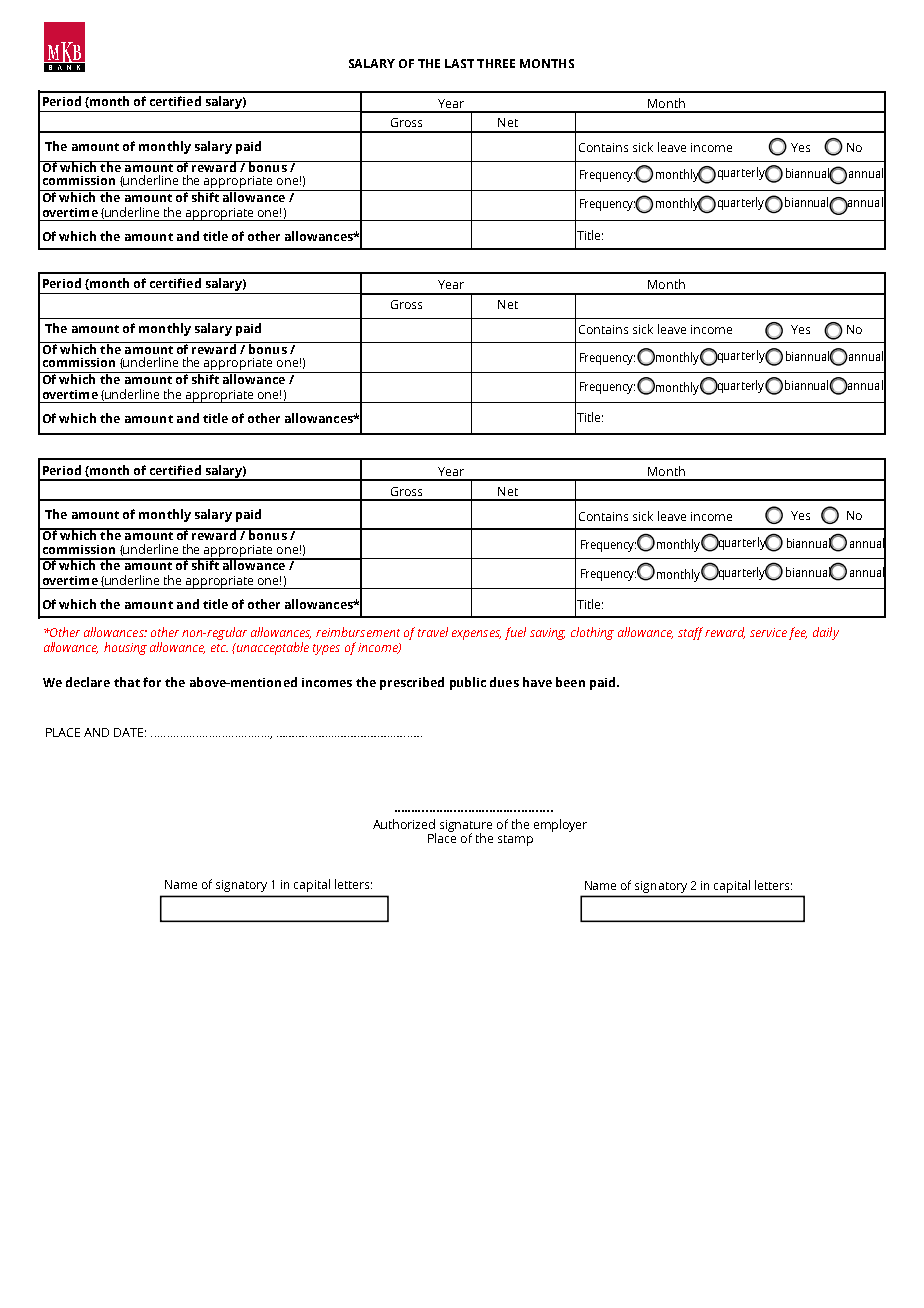 The height and width of the page is (1308, 924). Describe the element at coordinates (826, 633) in the page. I see `daily` at that location.
